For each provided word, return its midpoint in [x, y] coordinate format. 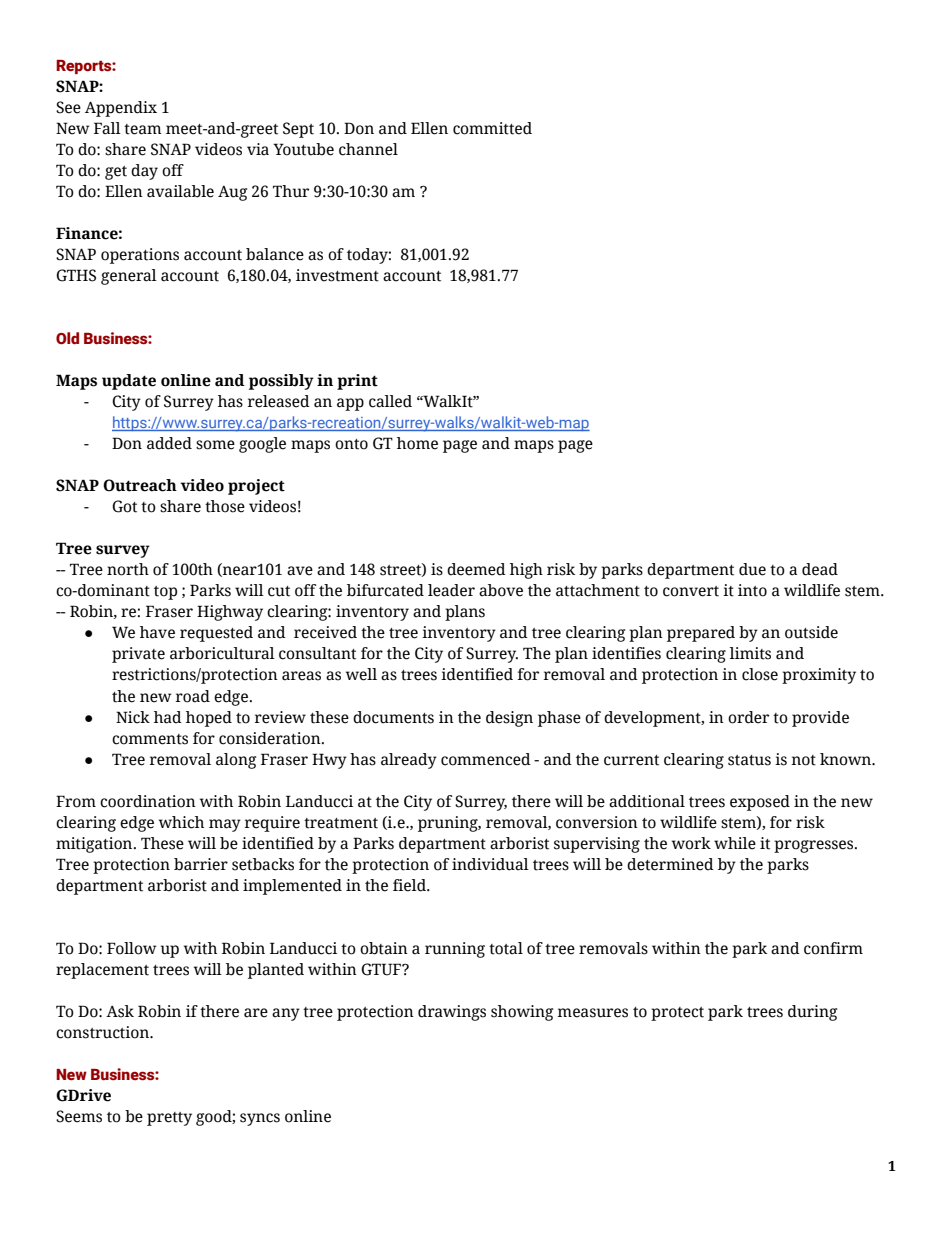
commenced [486, 759]
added [169, 443]
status [749, 760]
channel [368, 149]
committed [492, 128]
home [417, 443]
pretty [169, 1119]
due [752, 569]
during [812, 1013]
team [143, 129]
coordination [148, 801]
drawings [452, 1013]
